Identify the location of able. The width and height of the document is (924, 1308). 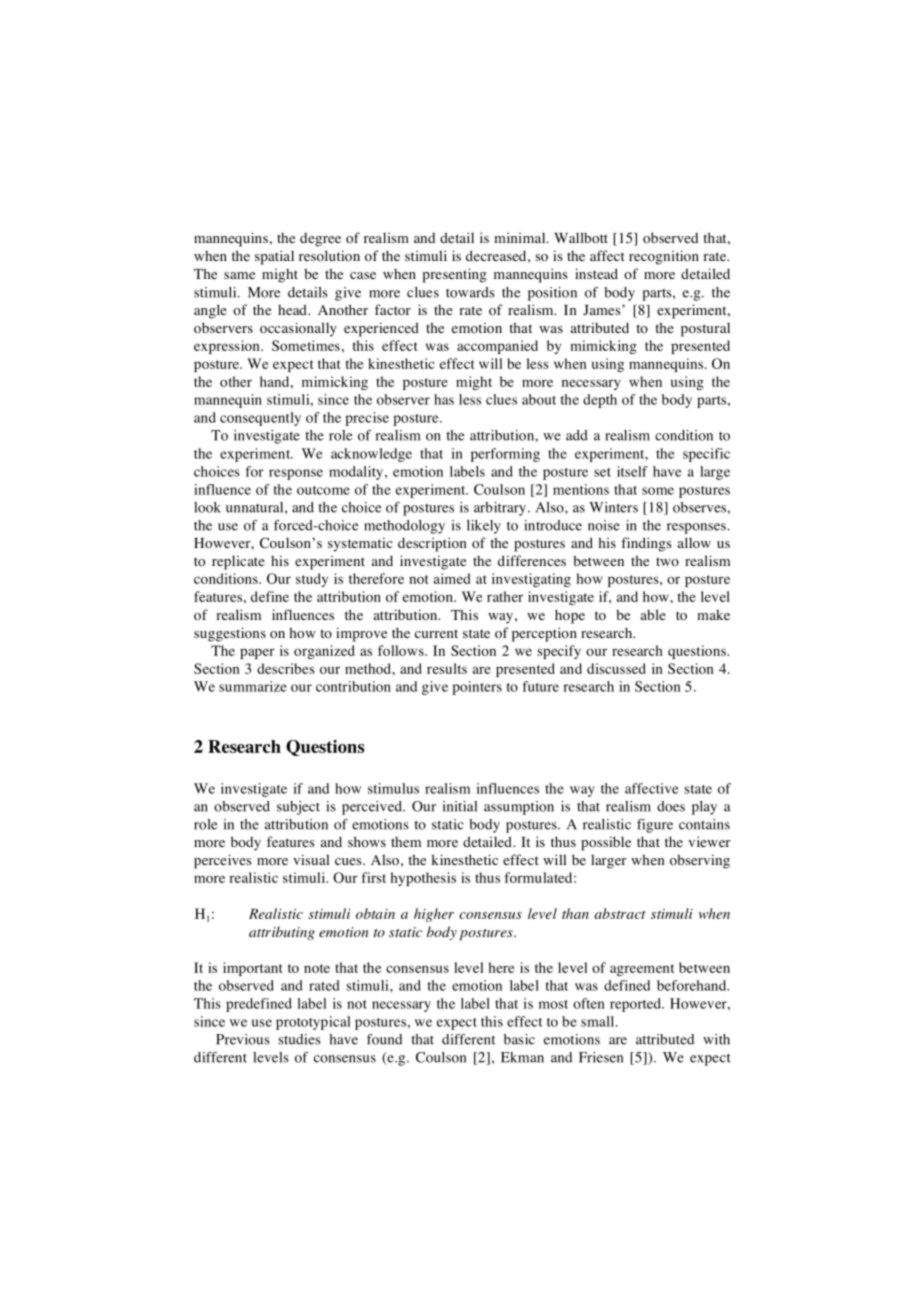
(653, 614).
